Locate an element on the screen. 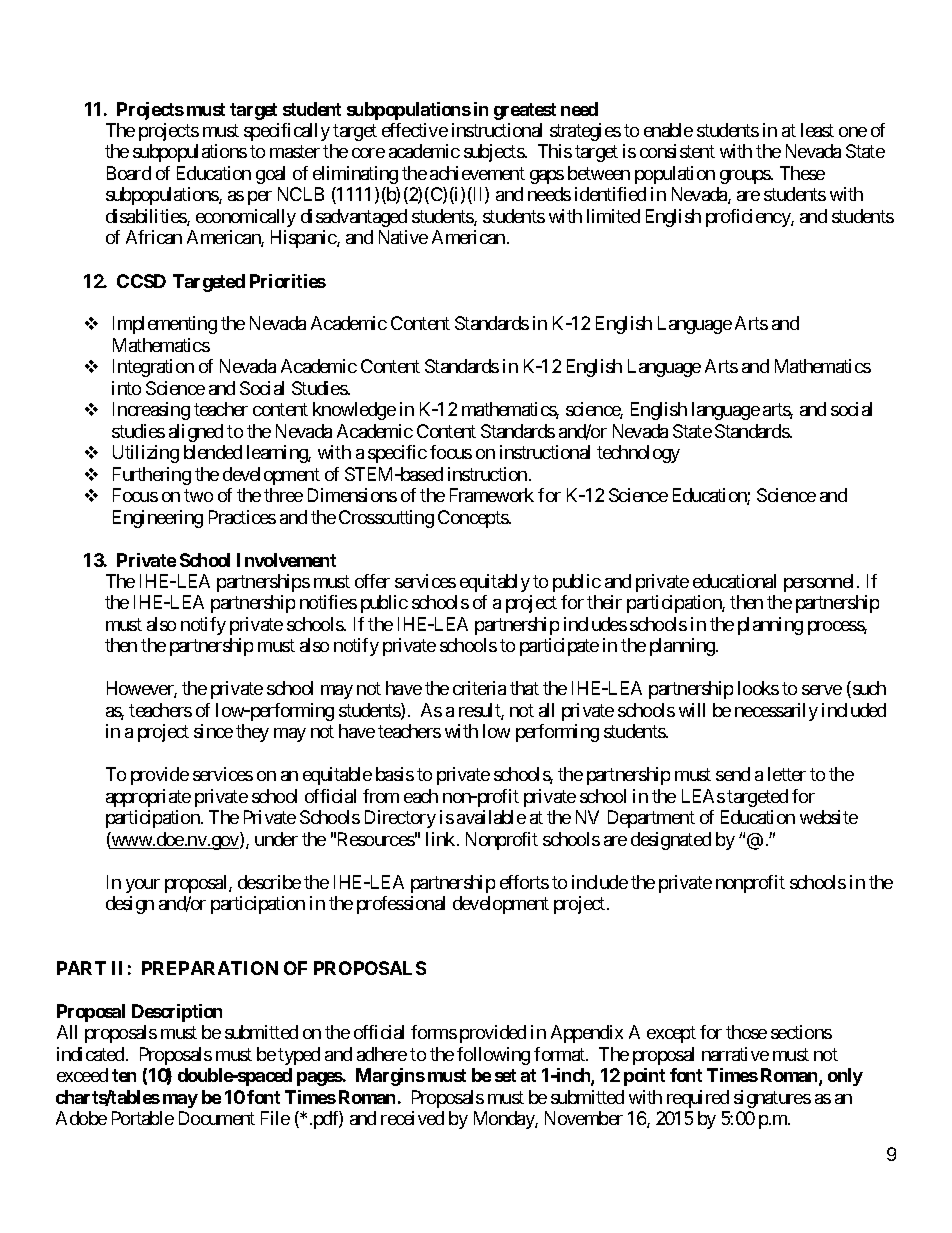  your is located at coordinates (143, 886).
